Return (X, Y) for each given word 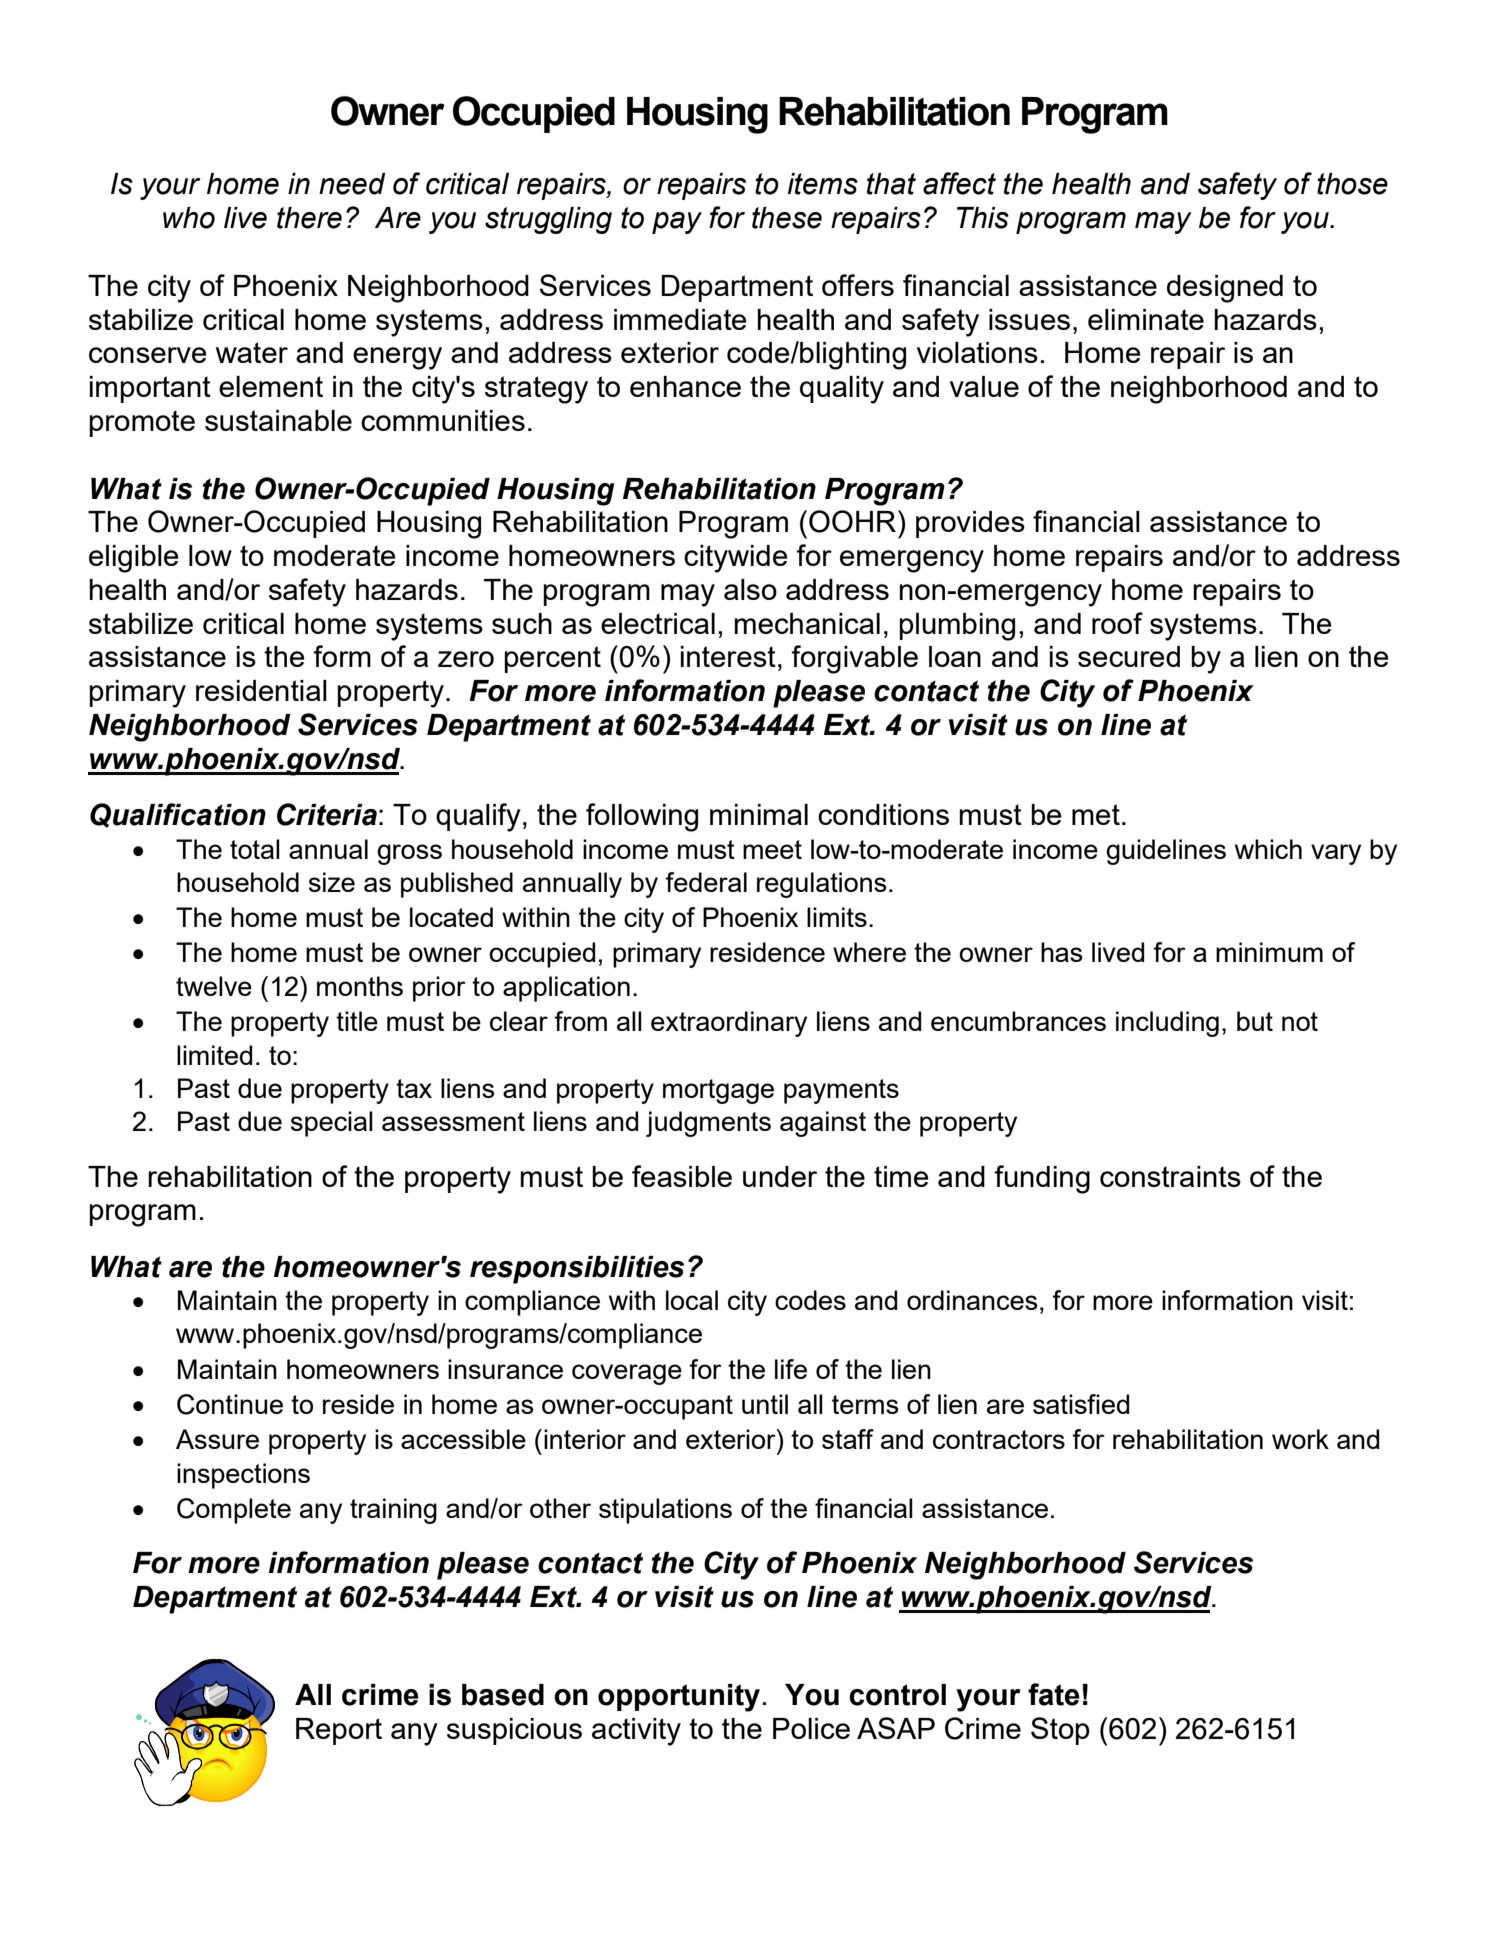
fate (1054, 1694)
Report (339, 1731)
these (787, 218)
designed (1225, 289)
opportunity (679, 1698)
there (309, 218)
